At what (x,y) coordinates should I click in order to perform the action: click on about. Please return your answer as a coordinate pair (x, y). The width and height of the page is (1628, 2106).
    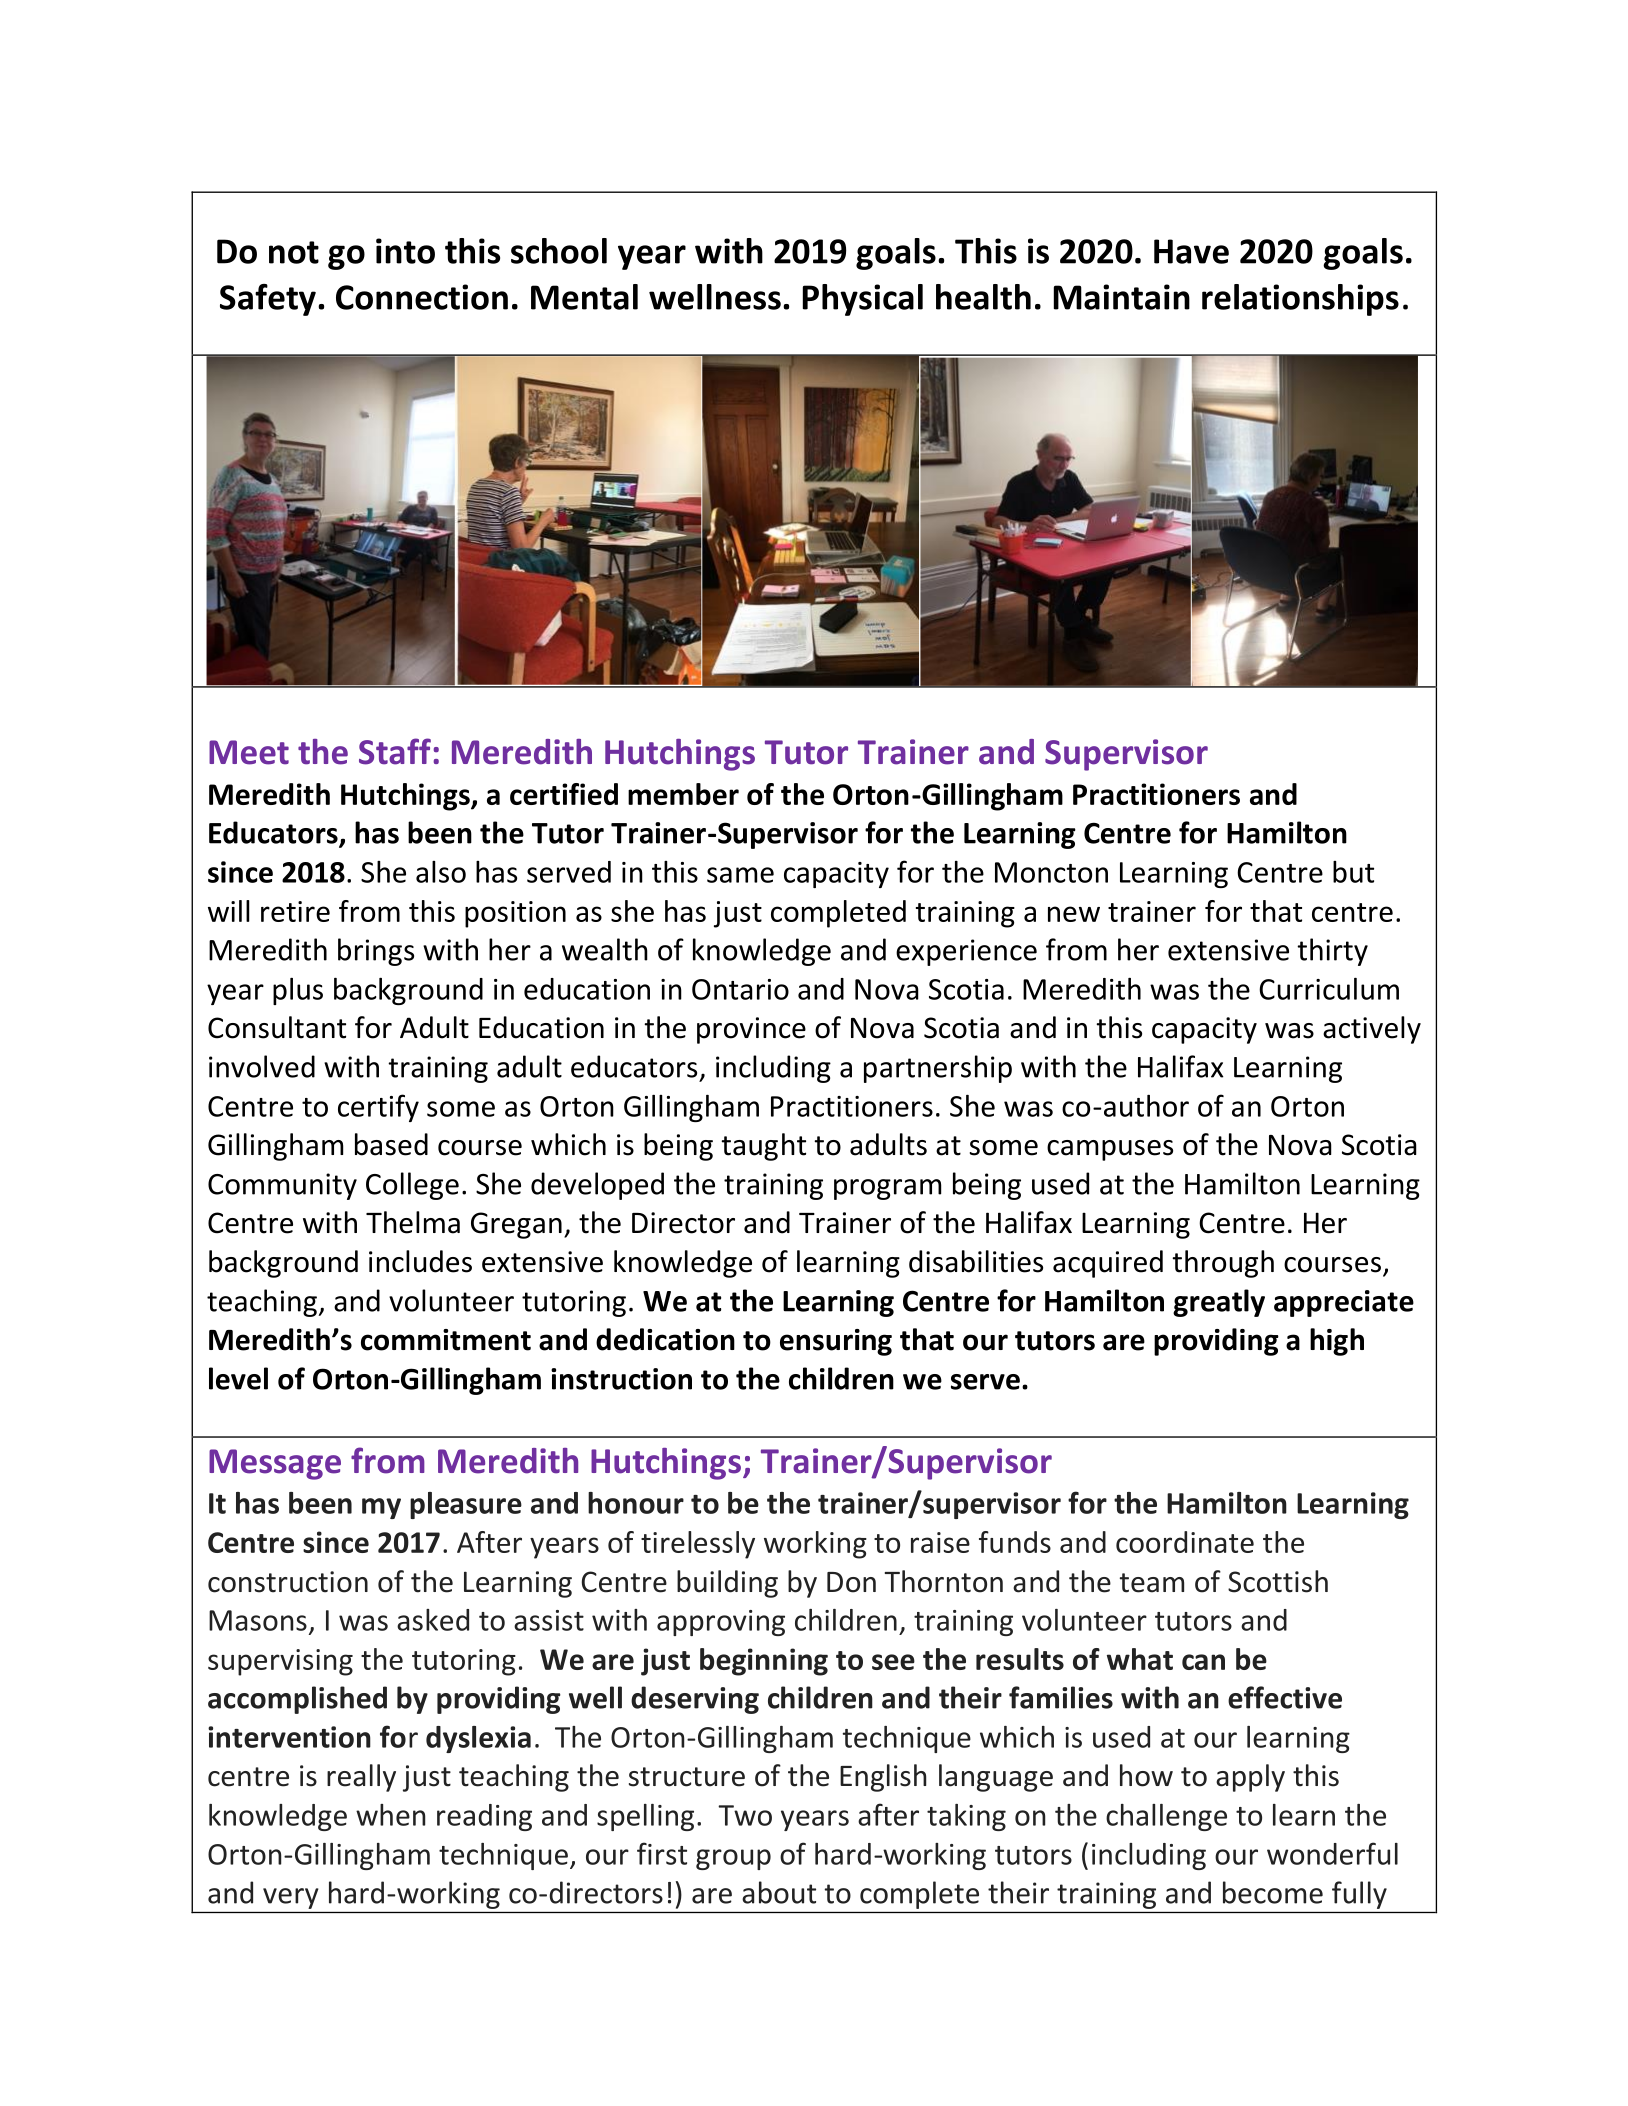
    Looking at the image, I should click on (779, 1892).
